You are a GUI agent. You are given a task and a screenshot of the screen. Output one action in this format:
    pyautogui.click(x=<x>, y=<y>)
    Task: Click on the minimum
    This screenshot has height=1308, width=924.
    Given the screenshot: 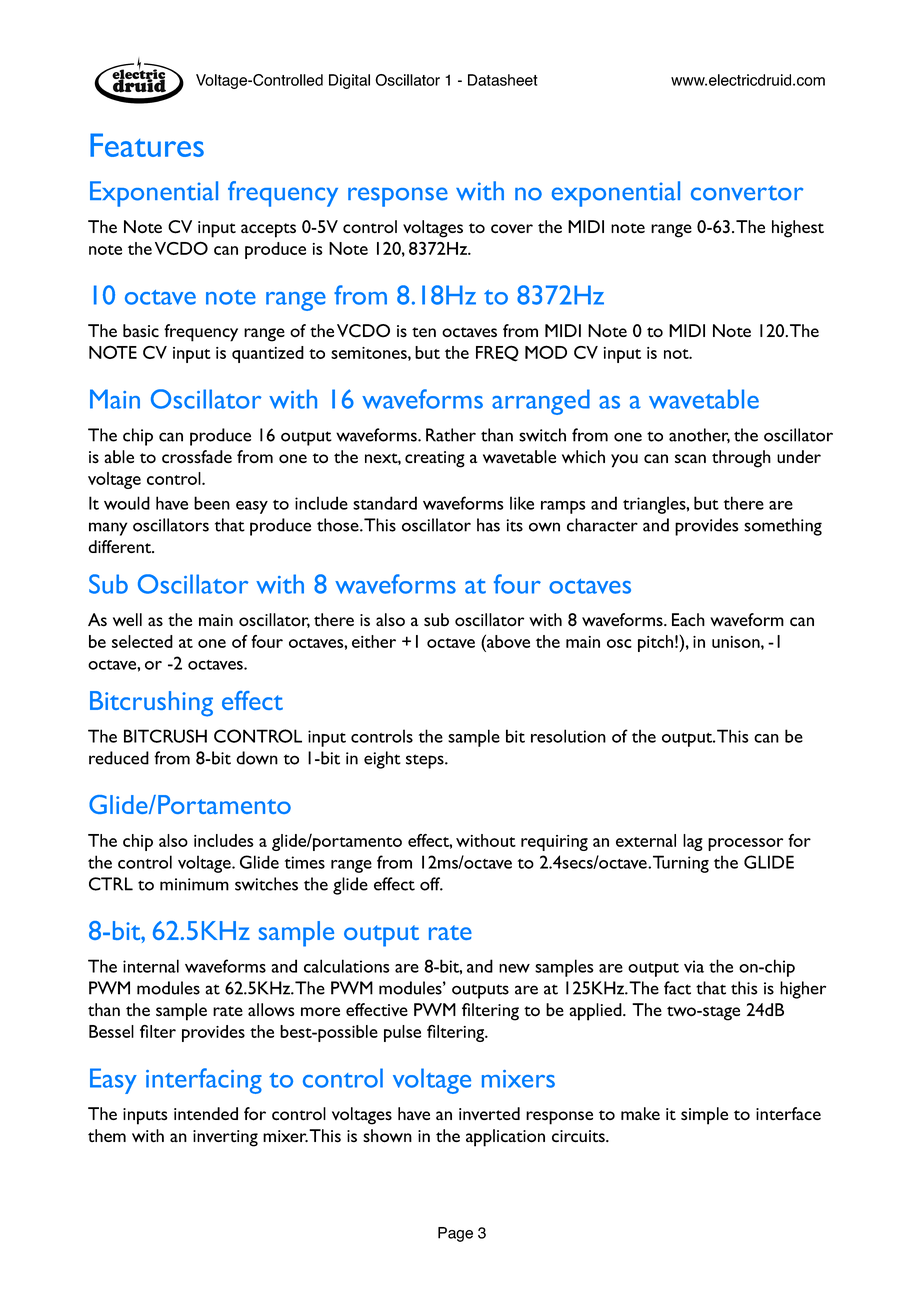 What is the action you would take?
    pyautogui.click(x=194, y=884)
